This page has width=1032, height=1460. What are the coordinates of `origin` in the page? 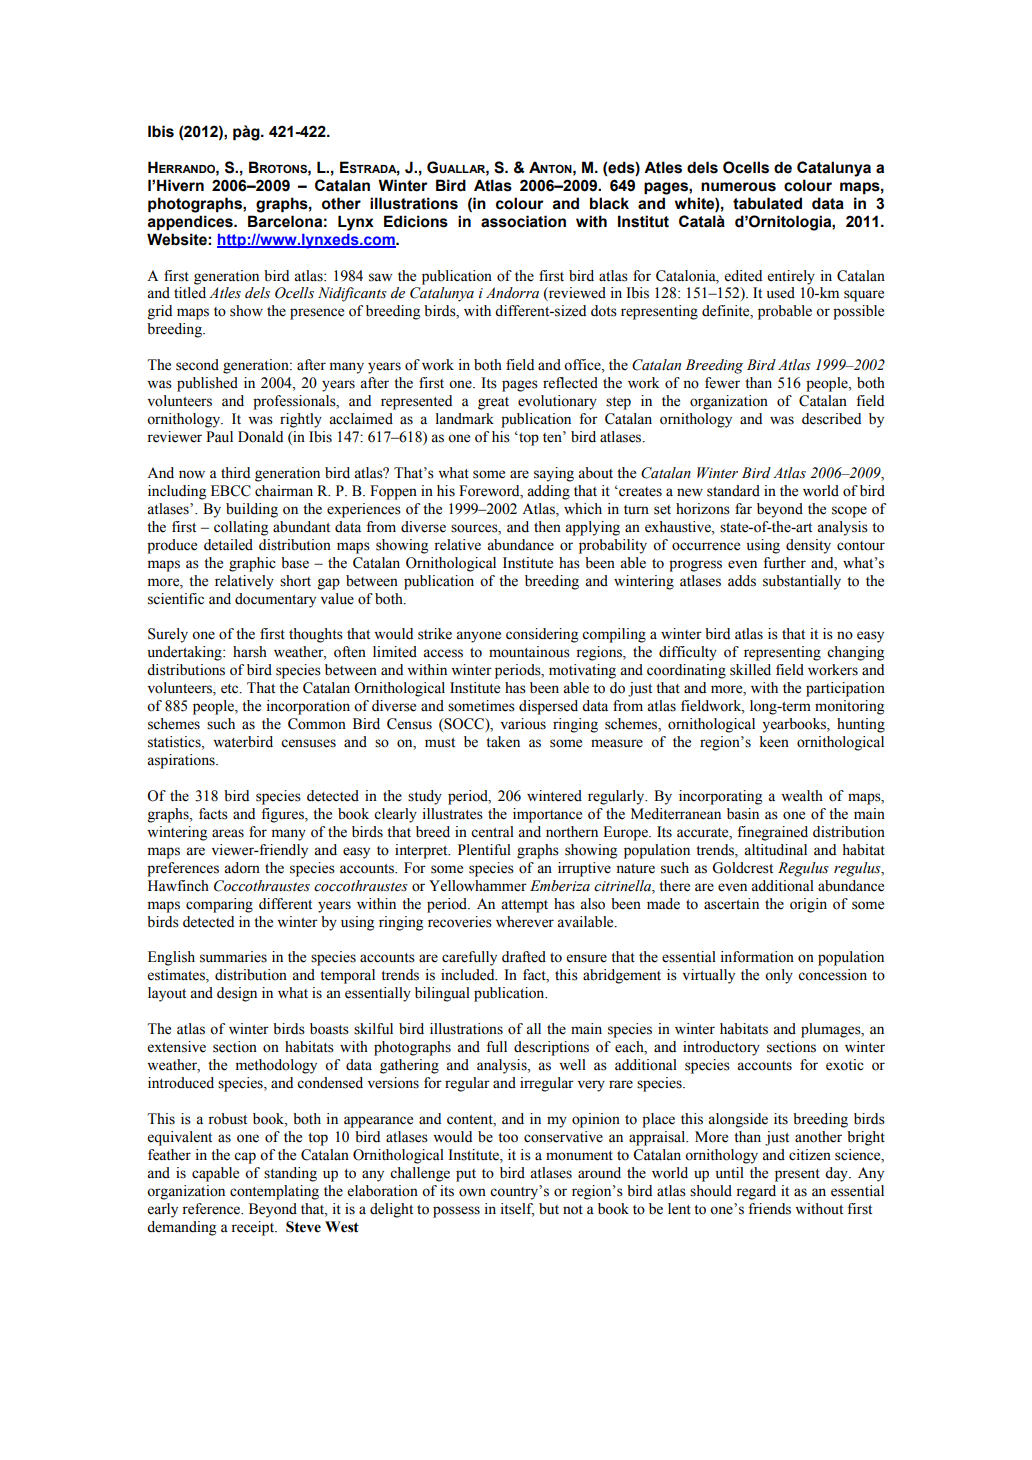 It's located at (808, 905).
